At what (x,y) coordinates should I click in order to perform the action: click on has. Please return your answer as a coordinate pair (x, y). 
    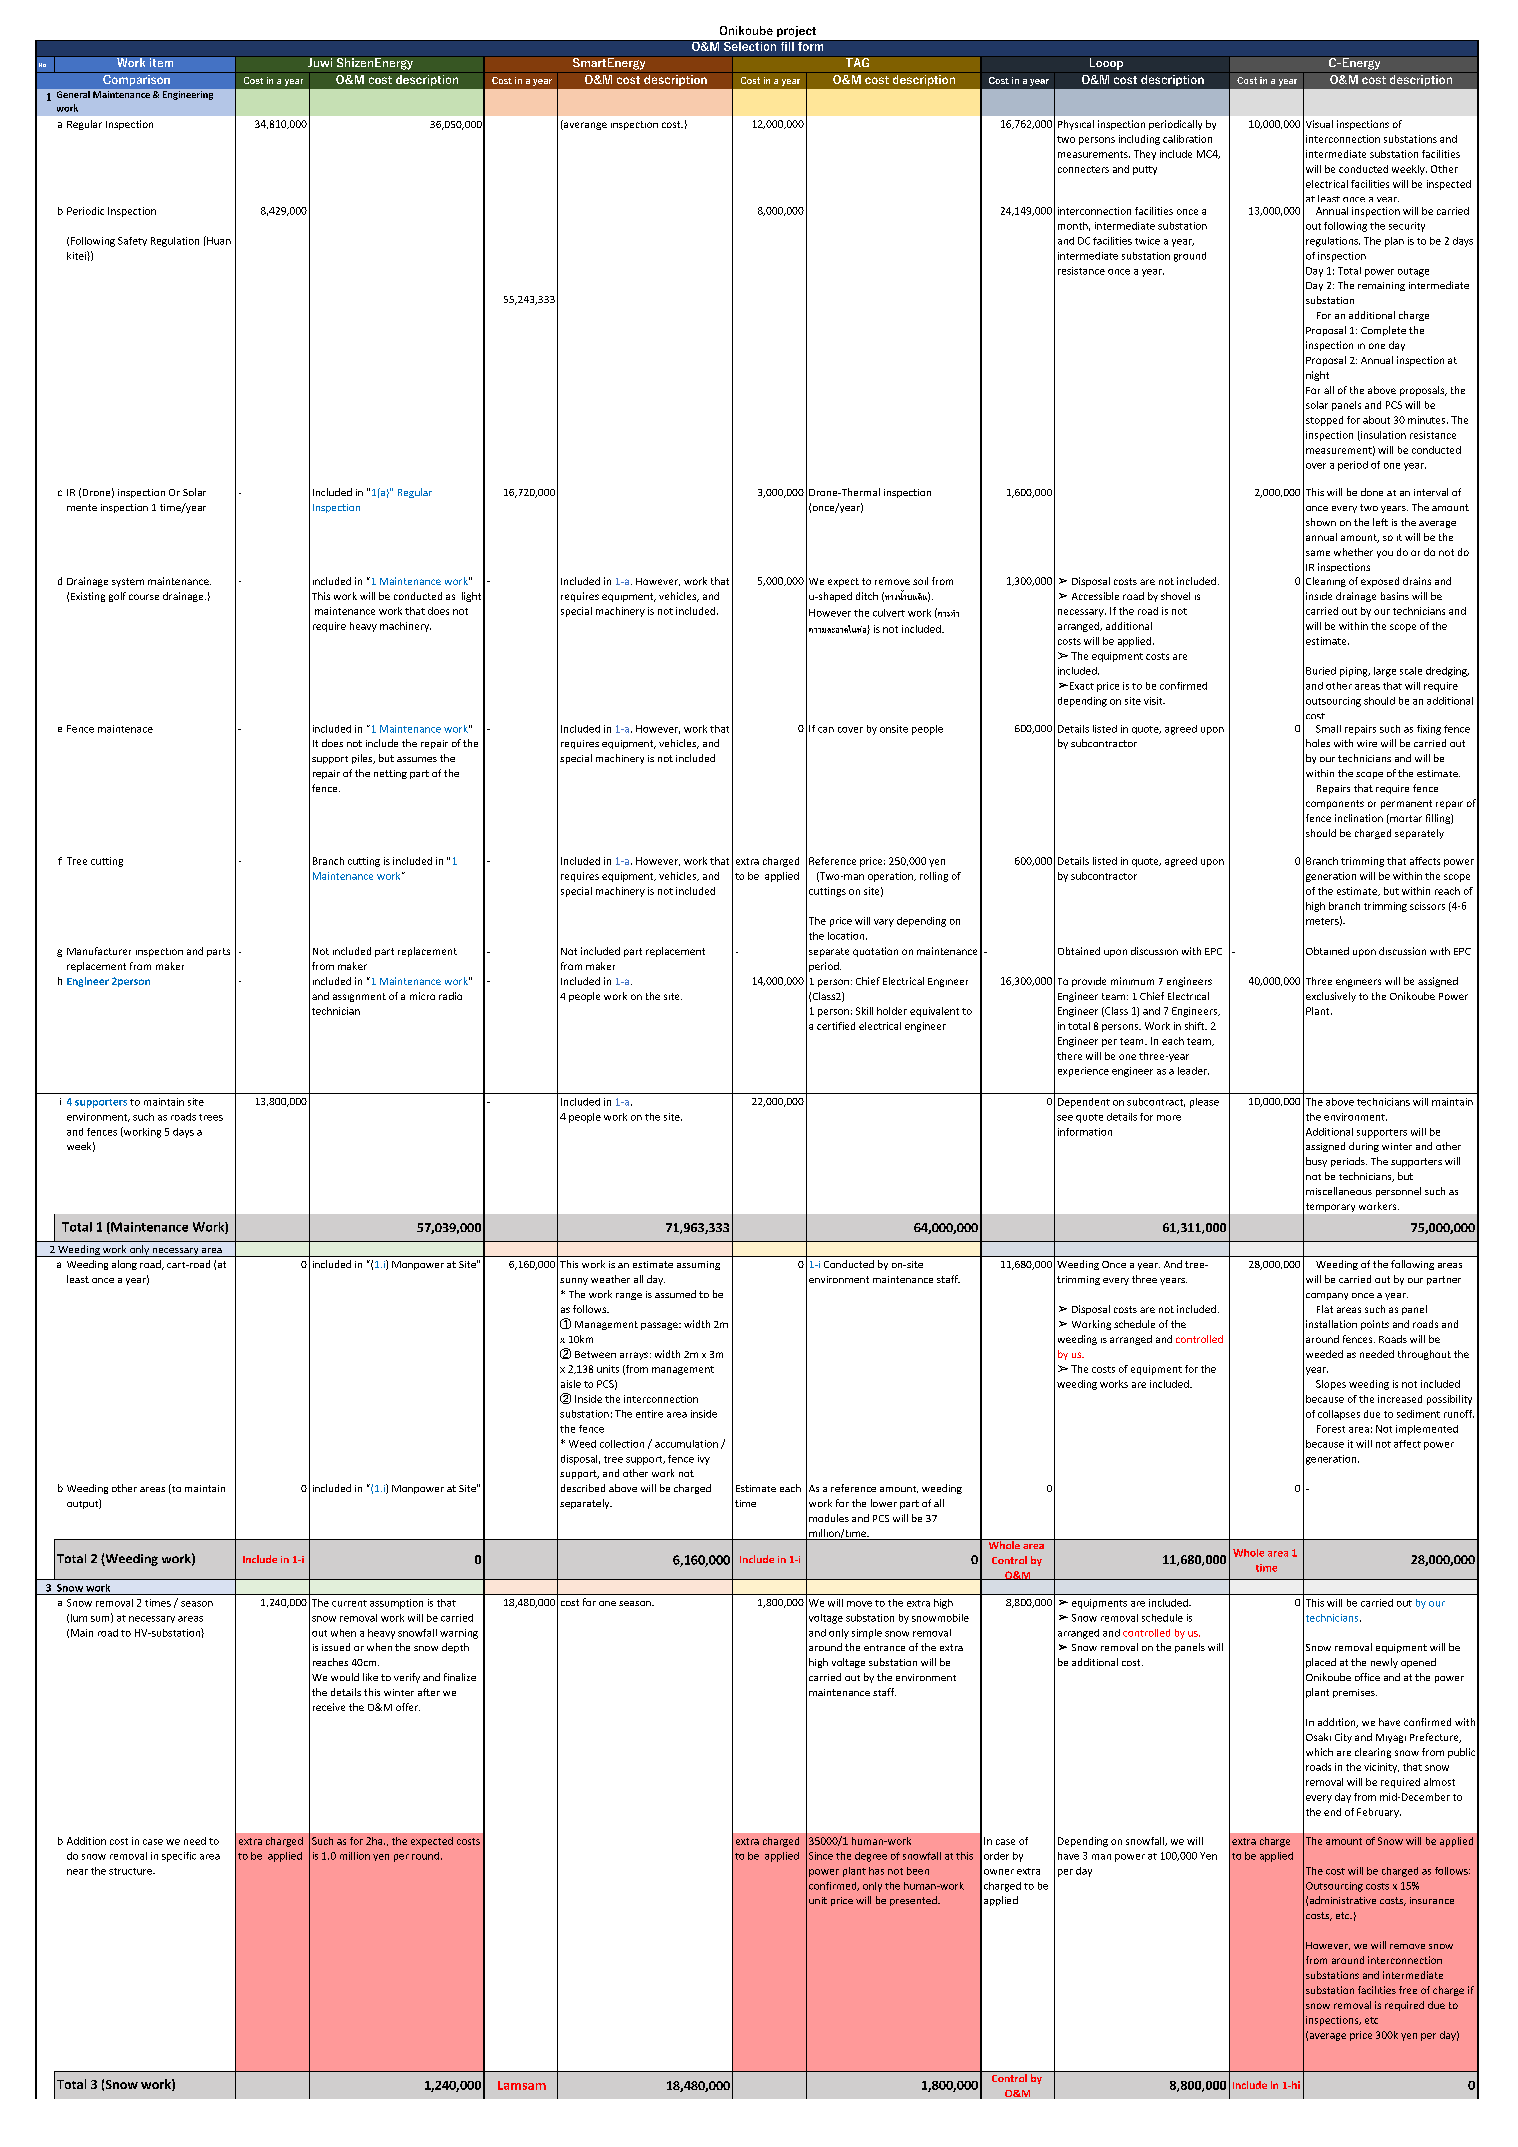
    Looking at the image, I should click on (876, 1871).
